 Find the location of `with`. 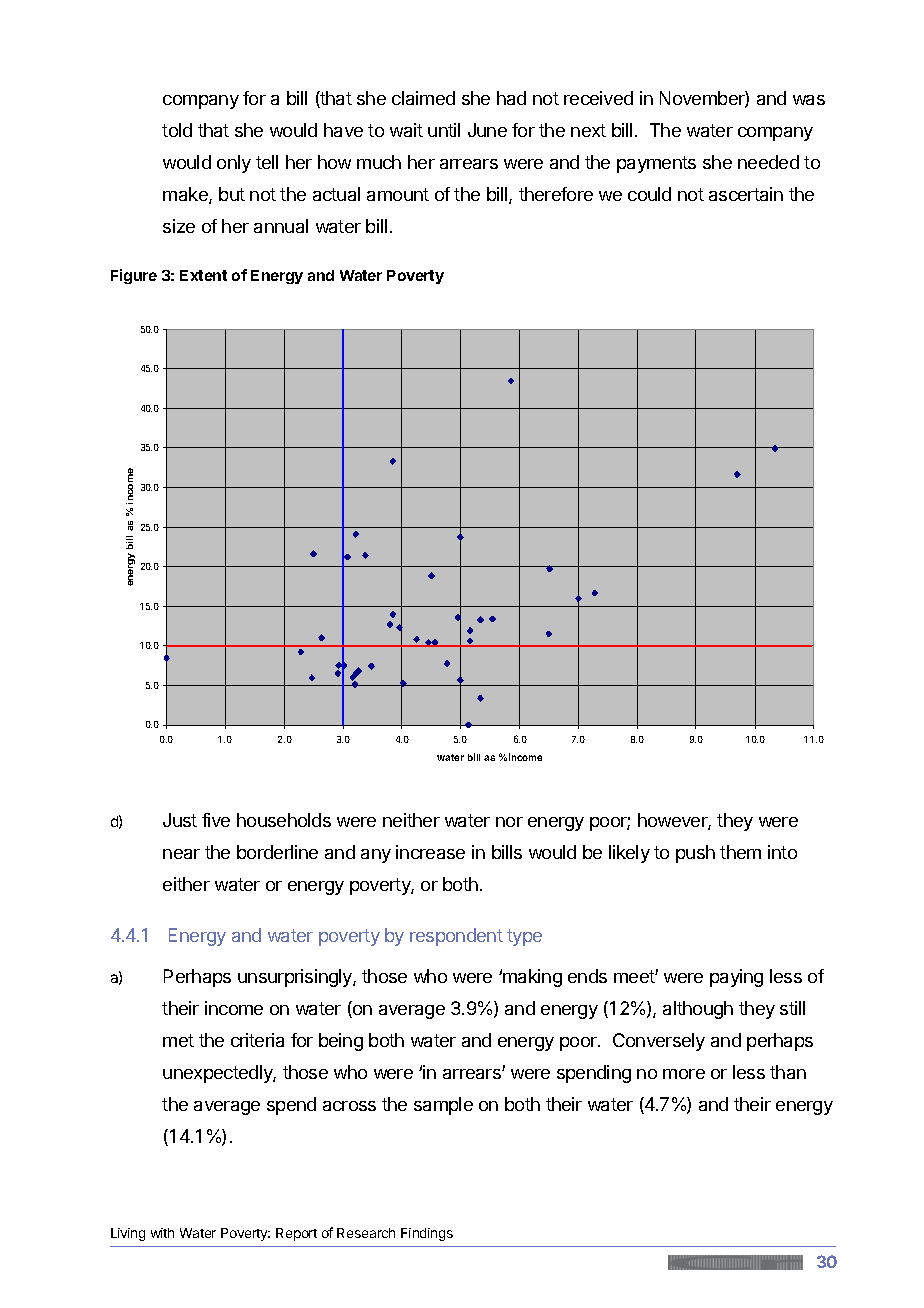

with is located at coordinates (162, 1233).
